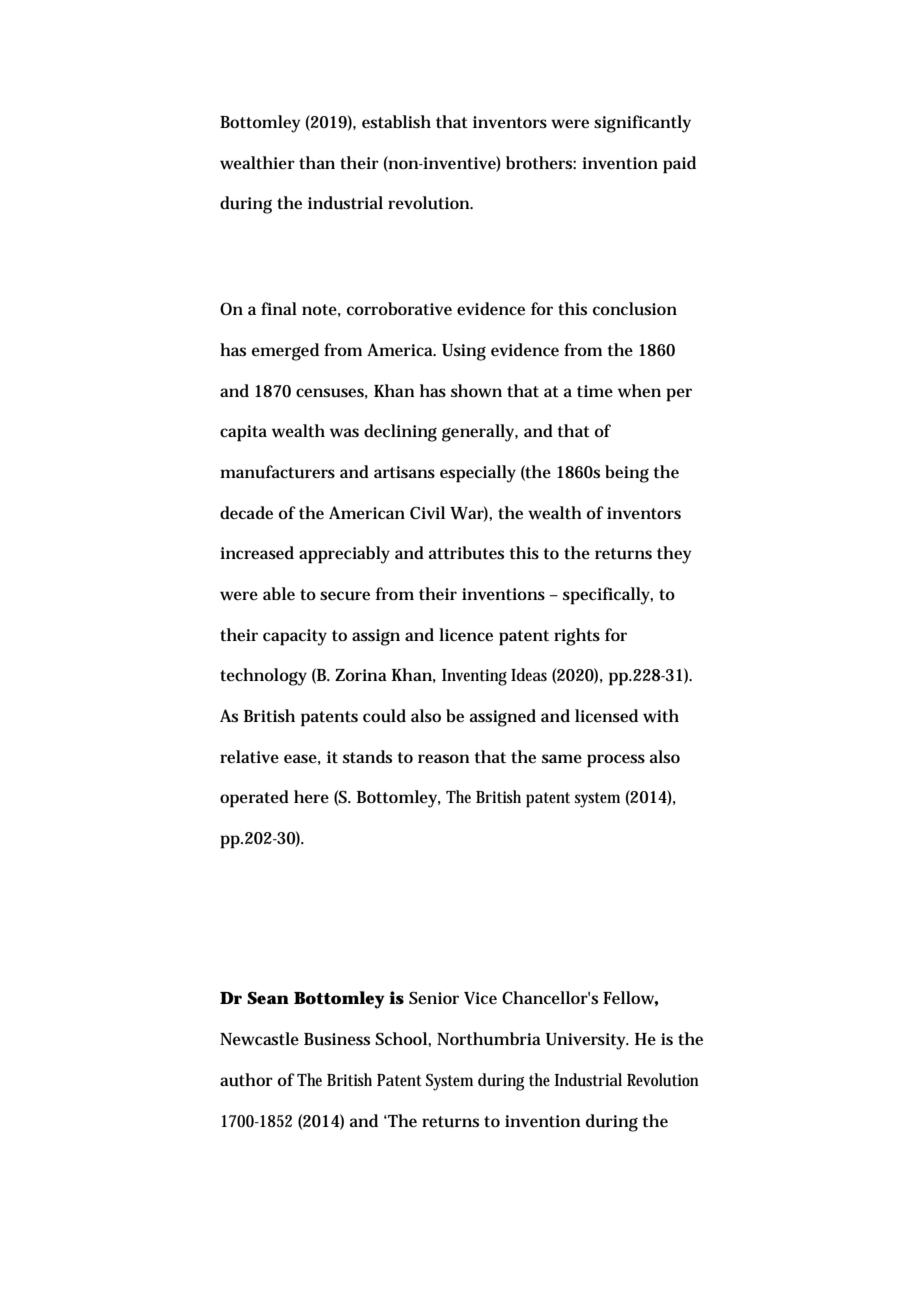  What do you see at coordinates (466, 635) in the page?
I see `licence` at bounding box center [466, 635].
